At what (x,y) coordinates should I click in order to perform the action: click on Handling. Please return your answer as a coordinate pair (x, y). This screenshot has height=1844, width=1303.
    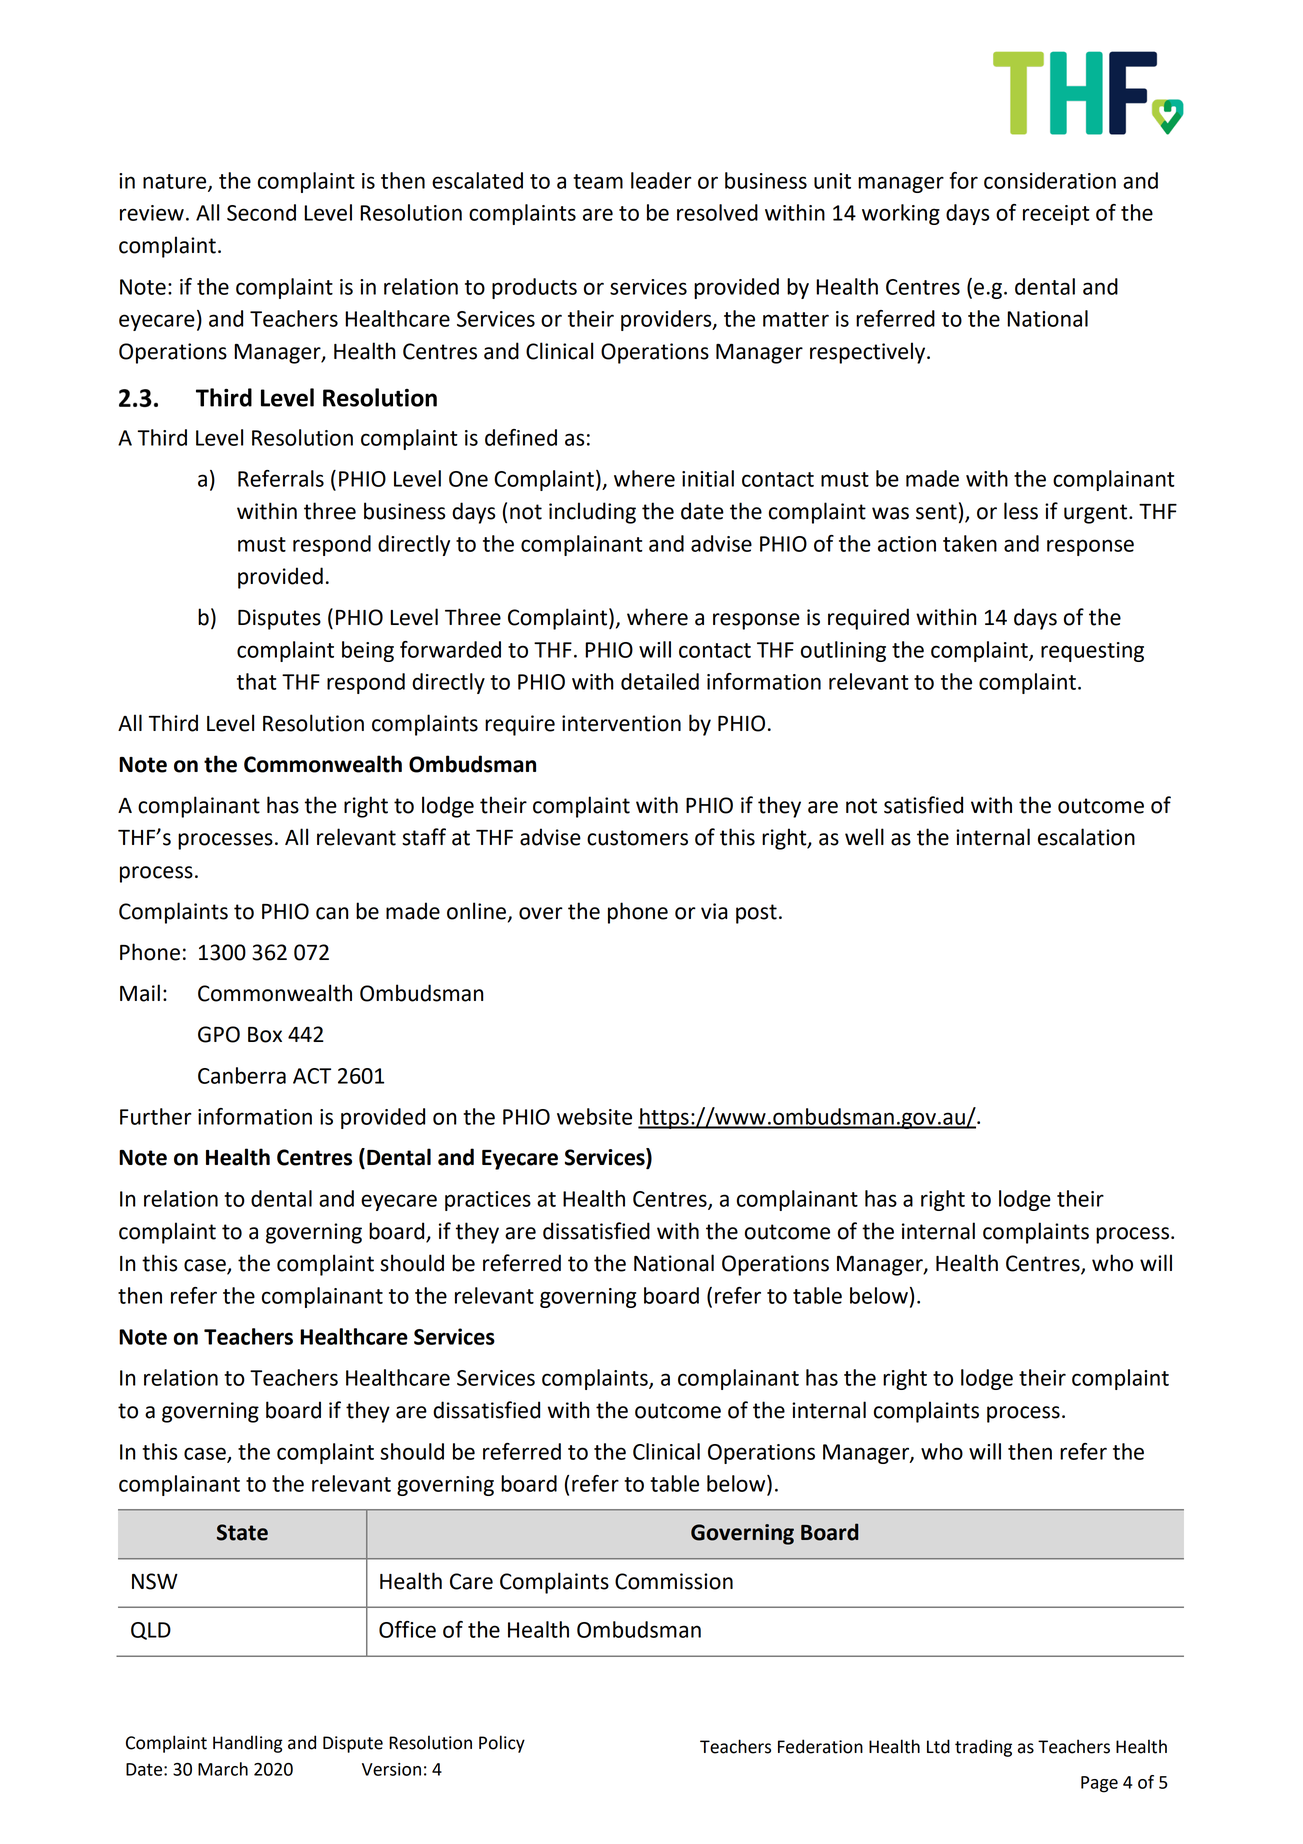
    Looking at the image, I should click on (248, 1744).
